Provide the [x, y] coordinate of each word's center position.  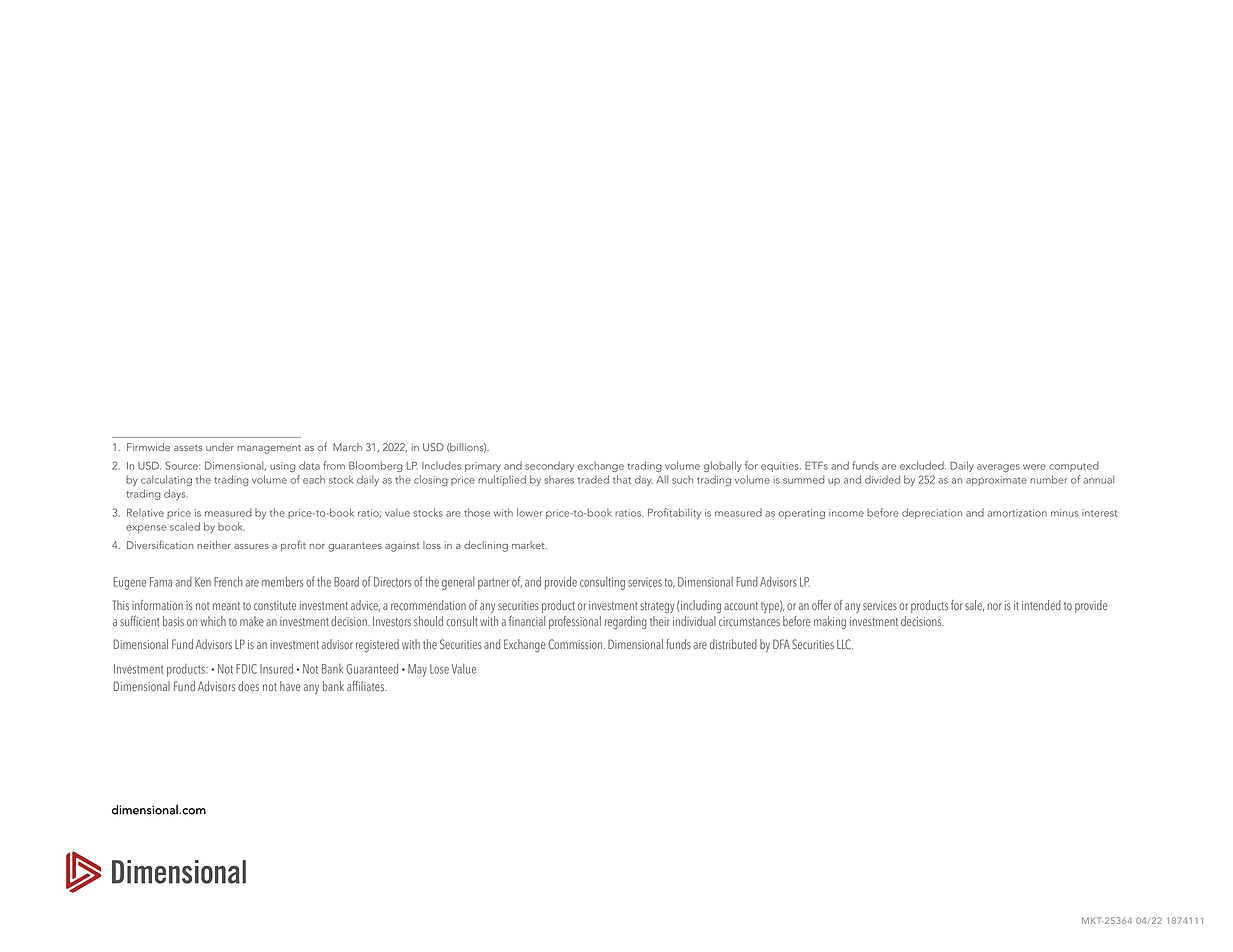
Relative [145, 512]
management [269, 449]
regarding [626, 622]
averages [998, 468]
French [228, 581]
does [248, 686]
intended [1041, 605]
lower [530, 512]
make [252, 621]
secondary [549, 466]
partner [493, 584]
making [830, 622]
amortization [1017, 513]
